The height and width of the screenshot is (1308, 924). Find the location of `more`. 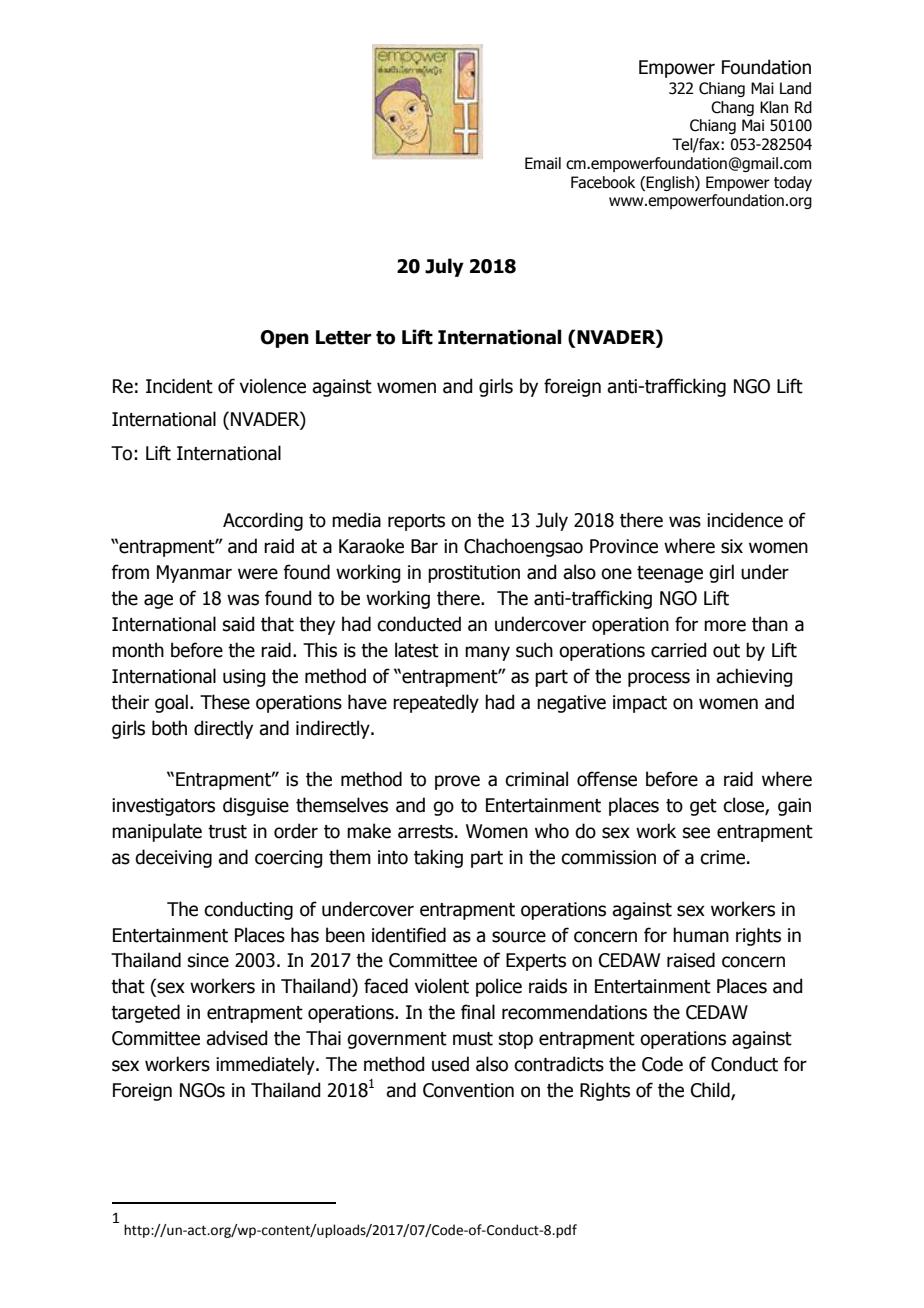

more is located at coordinates (725, 626).
